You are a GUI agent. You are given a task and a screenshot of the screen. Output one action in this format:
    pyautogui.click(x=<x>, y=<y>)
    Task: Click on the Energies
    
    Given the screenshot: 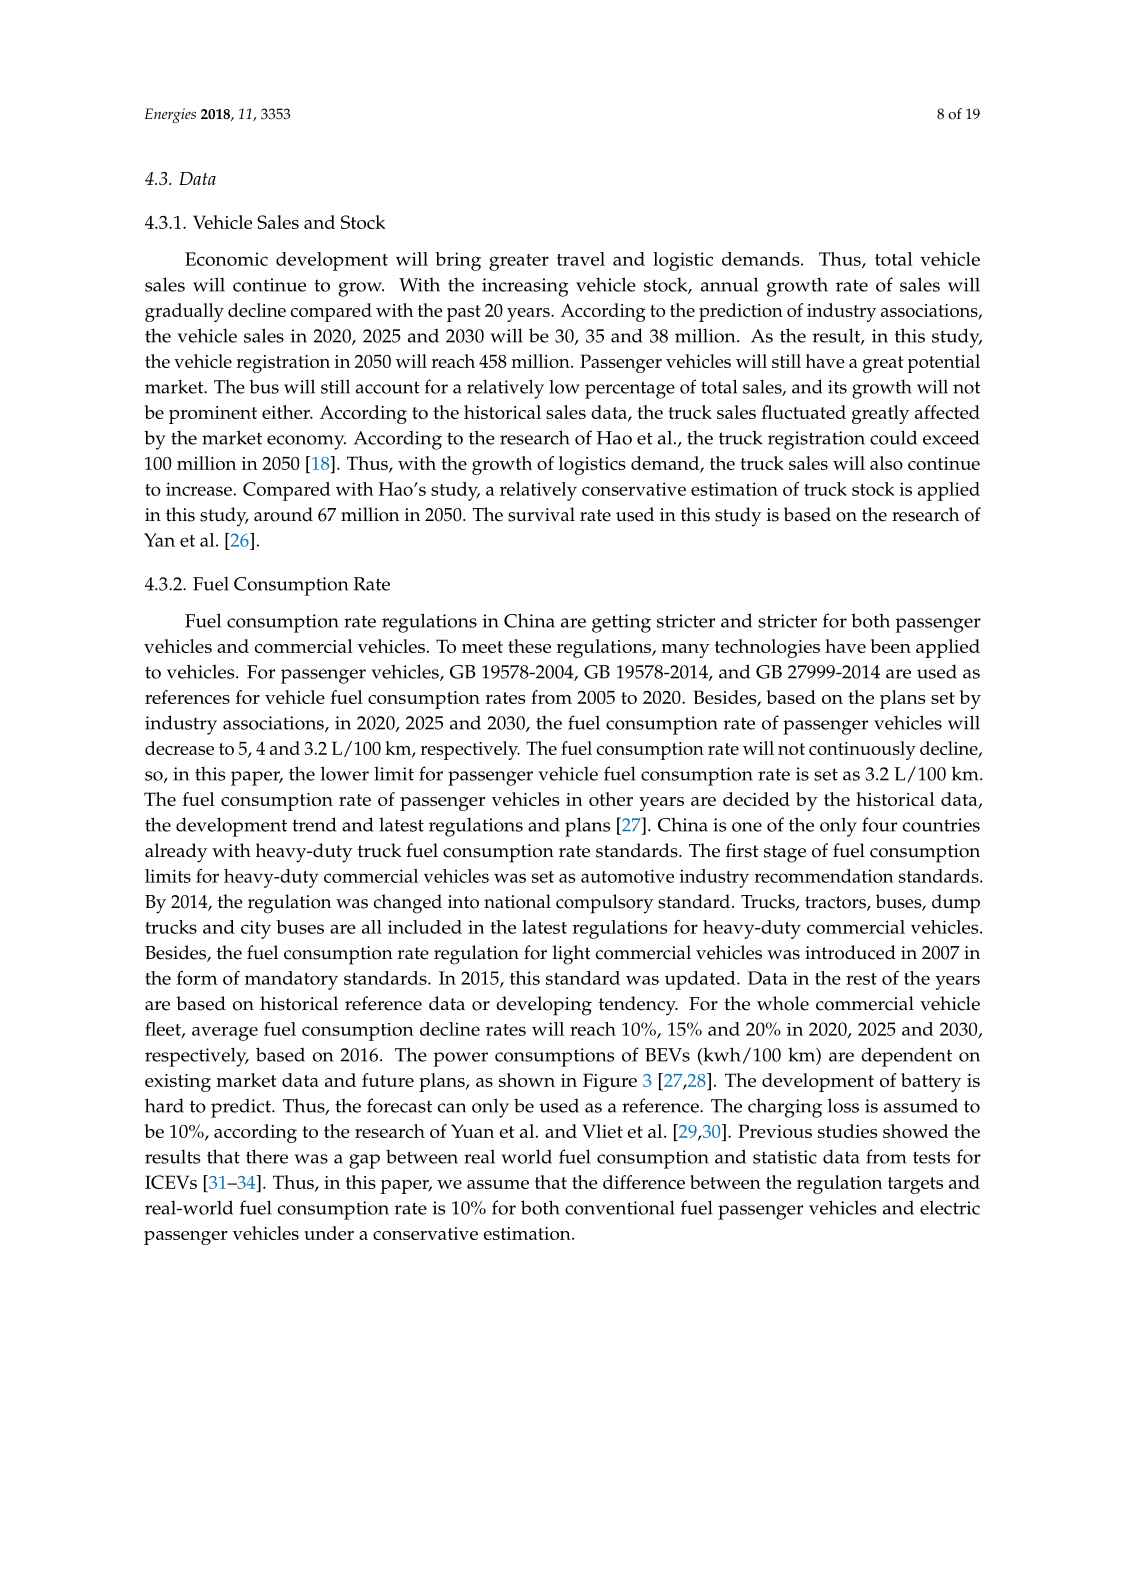 What is the action you would take?
    pyautogui.click(x=170, y=115)
